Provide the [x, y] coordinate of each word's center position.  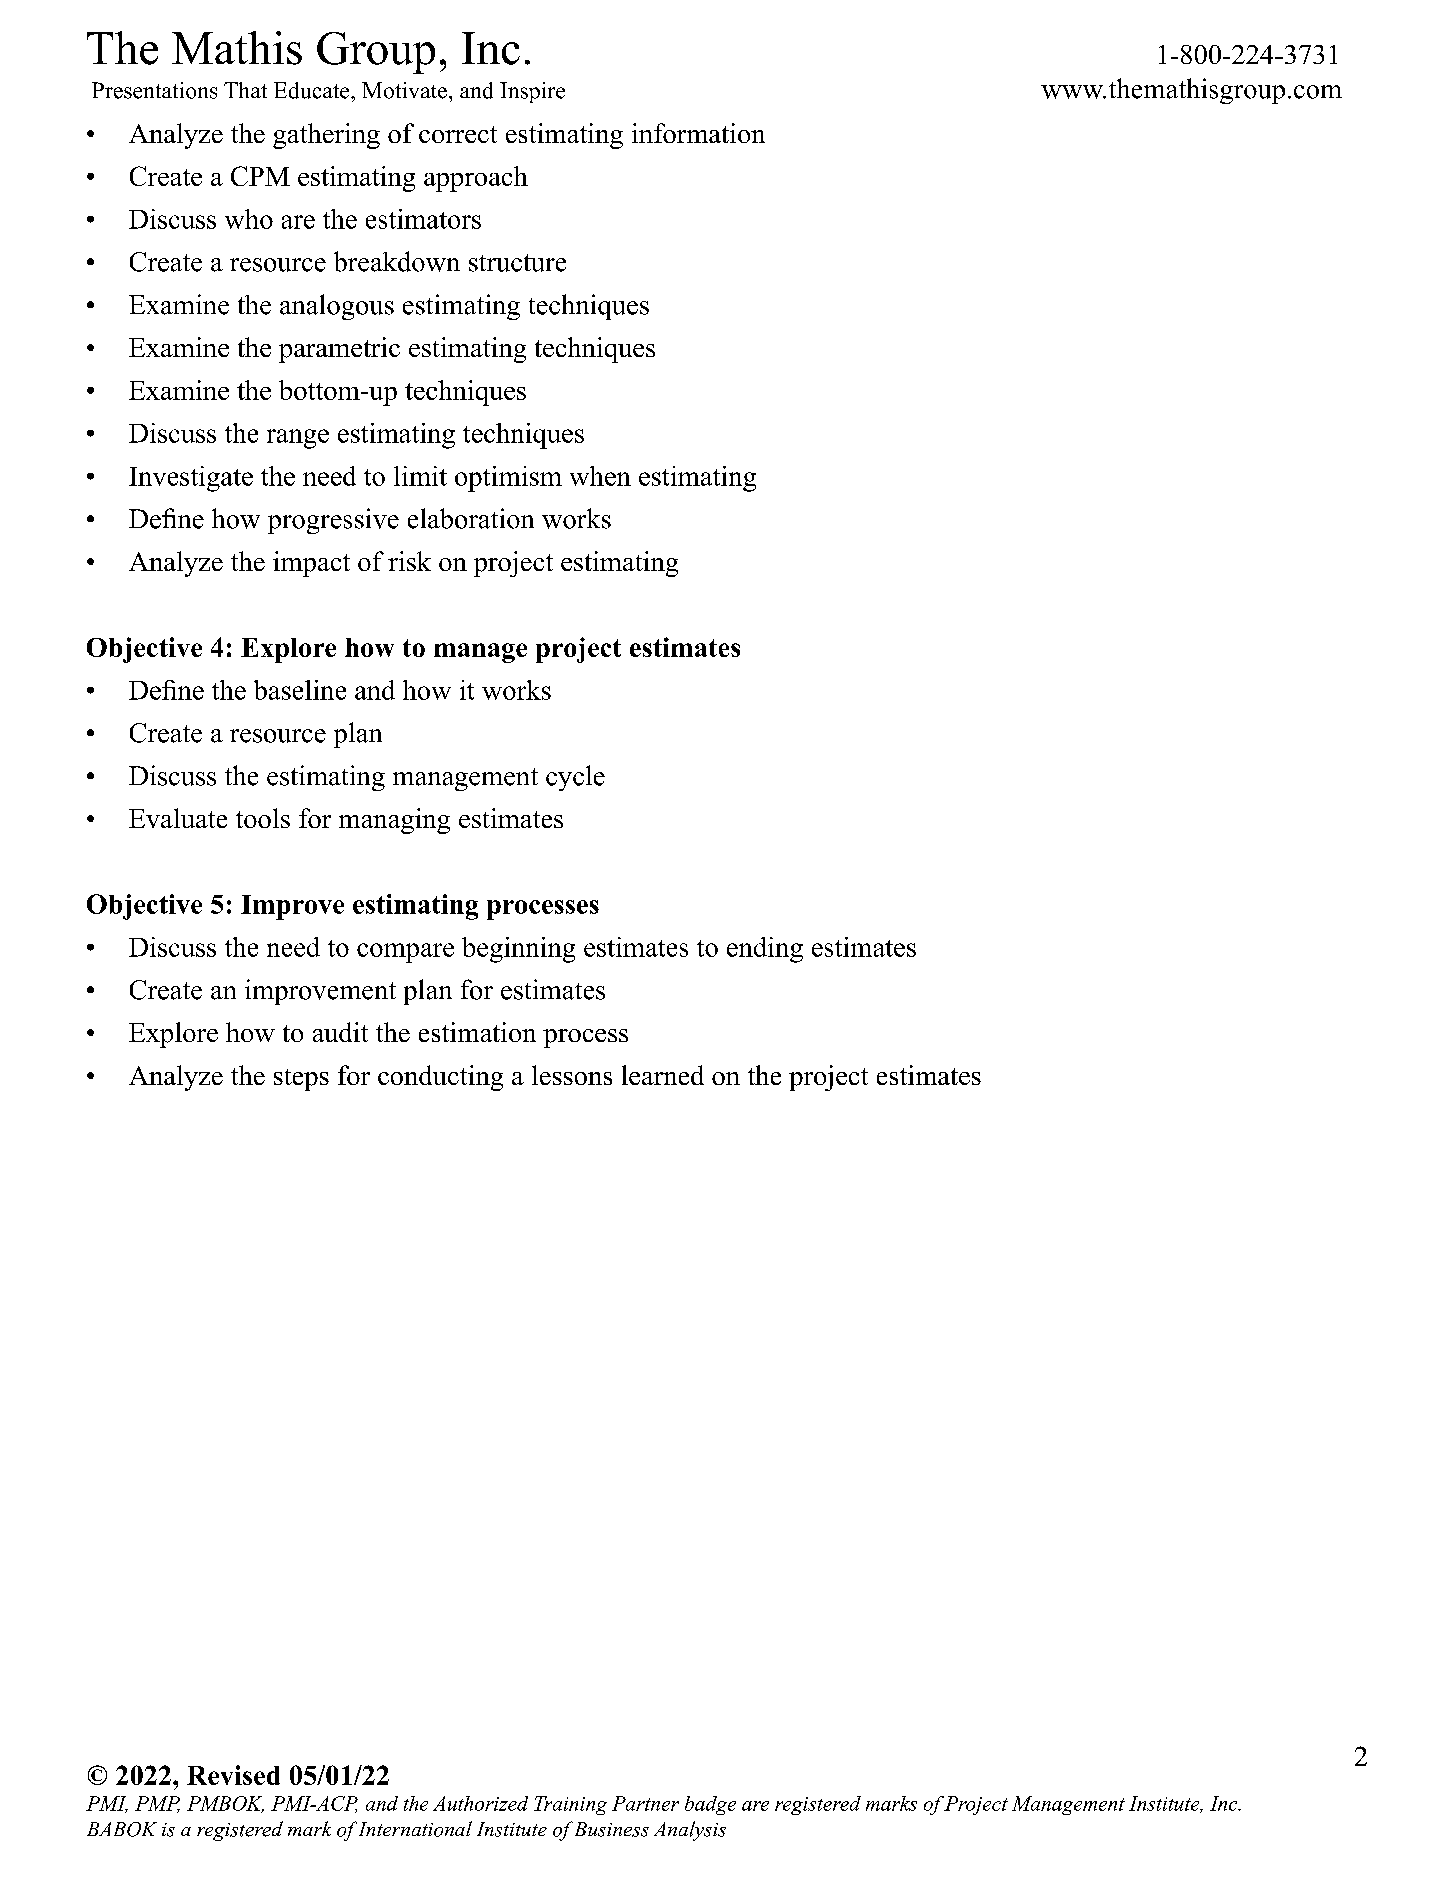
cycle [575, 778]
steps [301, 1080]
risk [409, 561]
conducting [440, 1078]
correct [458, 134]
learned [663, 1075]
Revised [233, 1775]
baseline [300, 690]
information [698, 133]
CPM [260, 176]
